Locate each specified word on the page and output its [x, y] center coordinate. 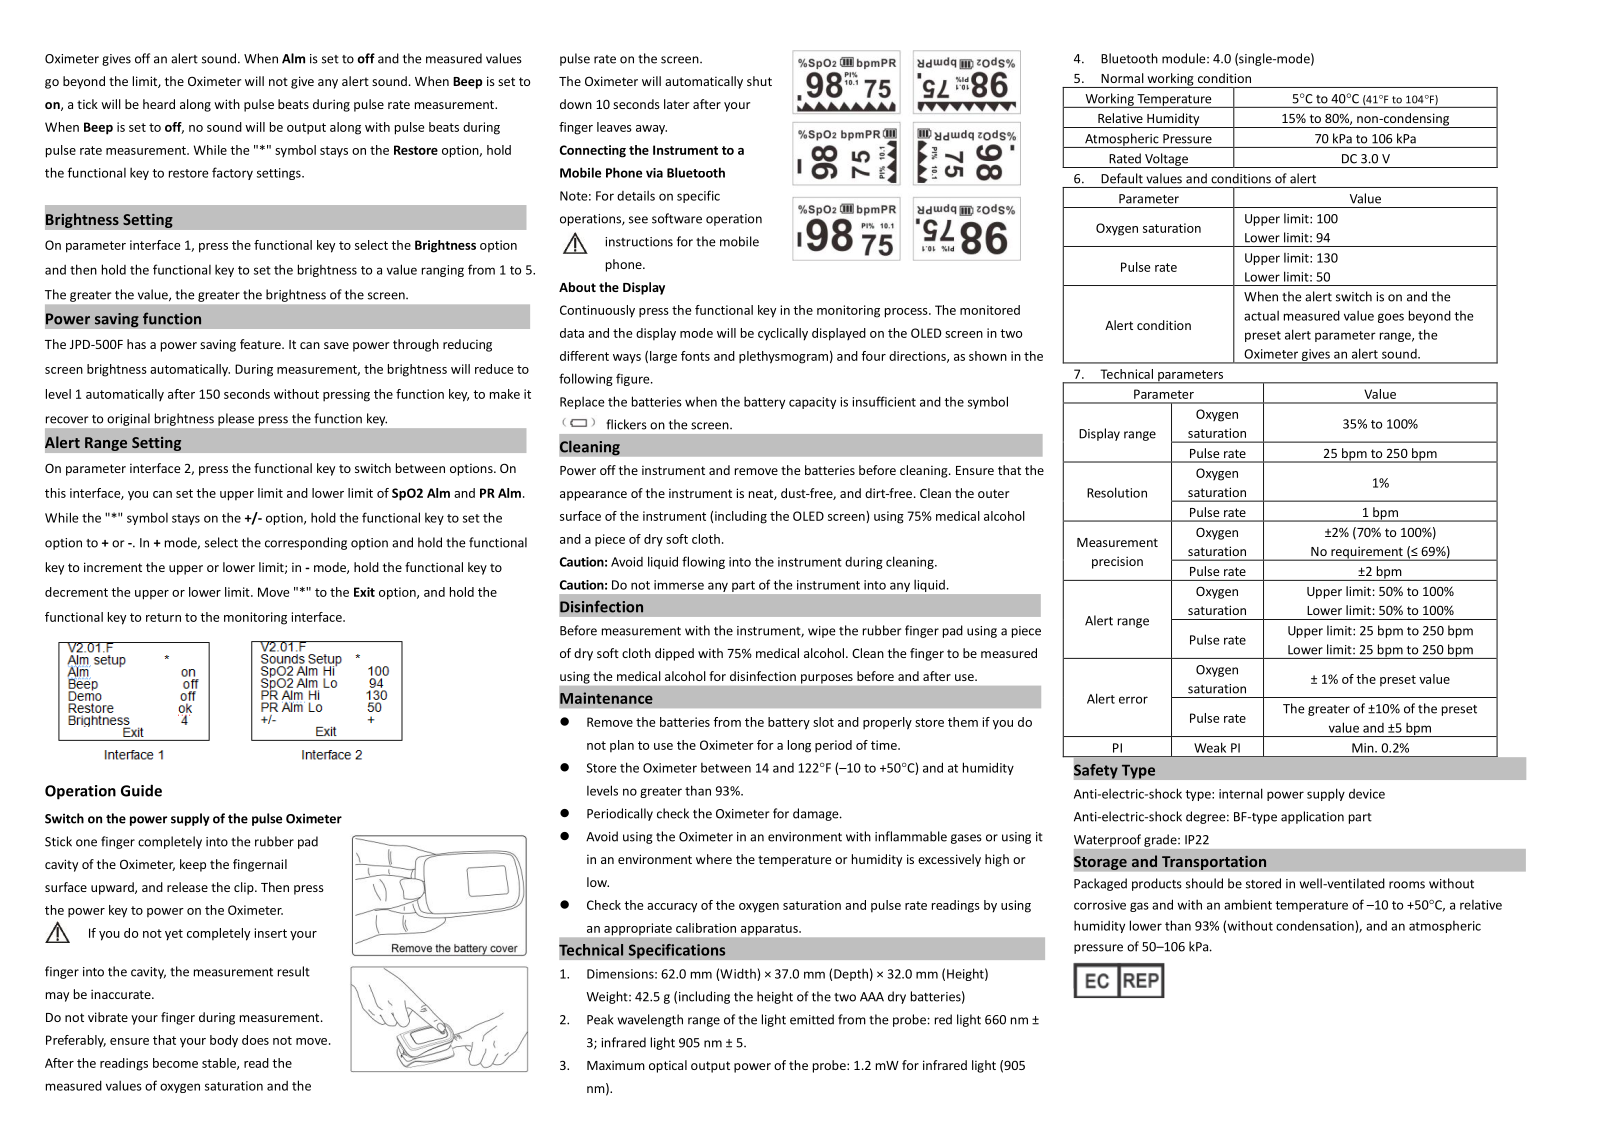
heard [159, 104]
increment [113, 567]
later [676, 104]
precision [1117, 562]
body [224, 1041]
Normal [1122, 78]
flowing [703, 562]
